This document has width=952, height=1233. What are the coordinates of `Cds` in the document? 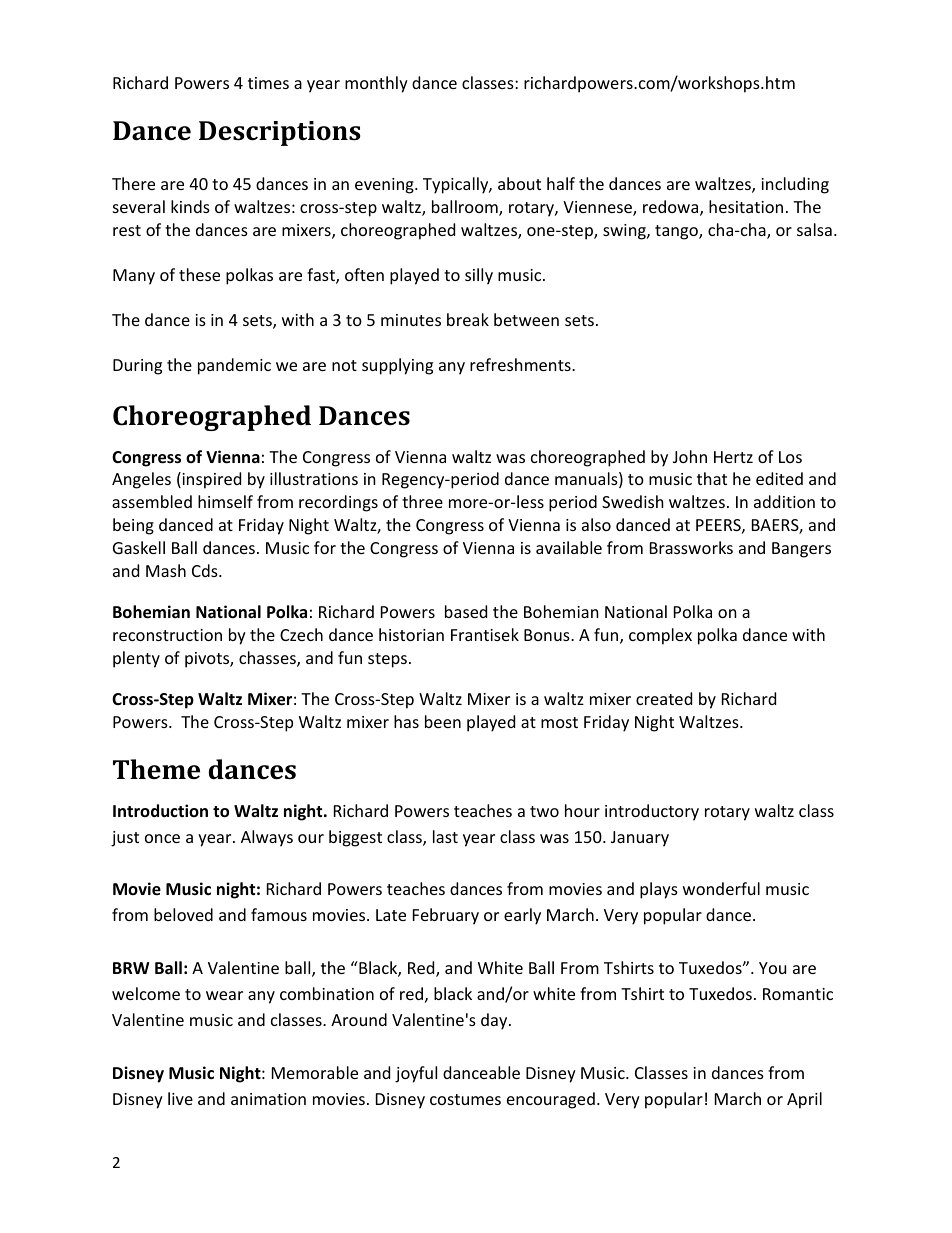 It's located at (206, 570).
